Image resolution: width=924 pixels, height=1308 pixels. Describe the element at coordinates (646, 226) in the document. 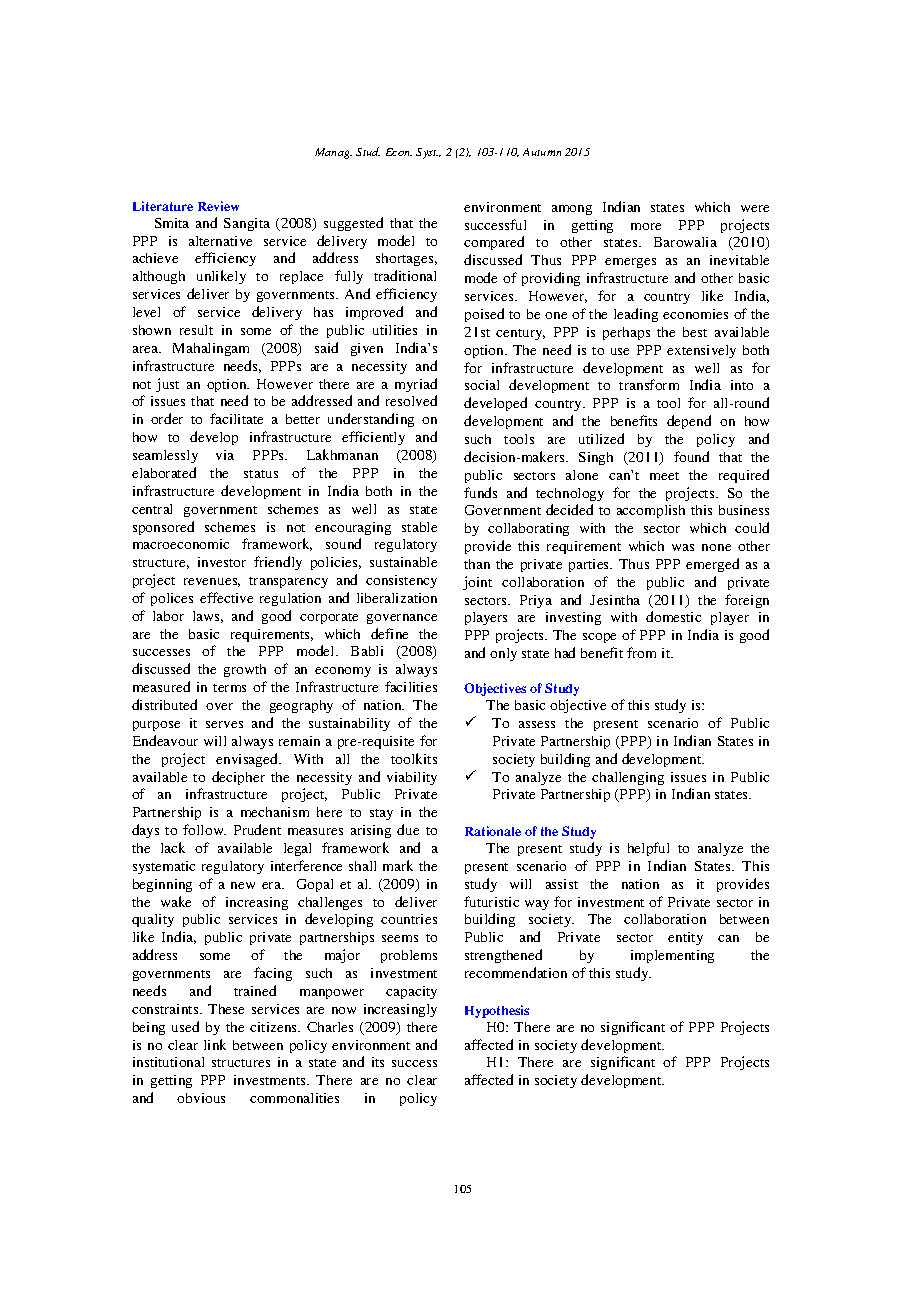

I see `more` at that location.
